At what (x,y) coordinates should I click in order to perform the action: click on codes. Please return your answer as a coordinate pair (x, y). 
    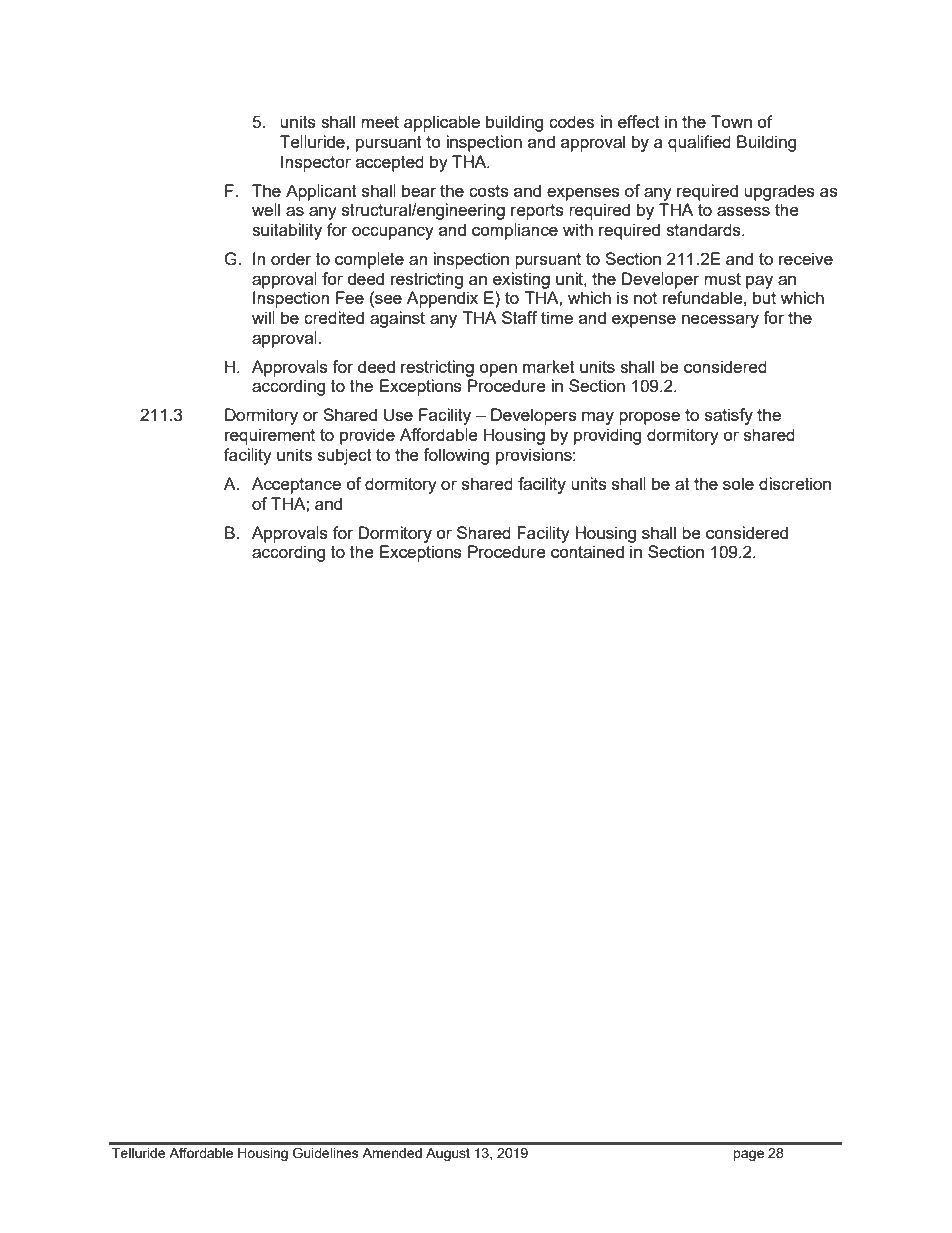
    Looking at the image, I should click on (571, 121).
